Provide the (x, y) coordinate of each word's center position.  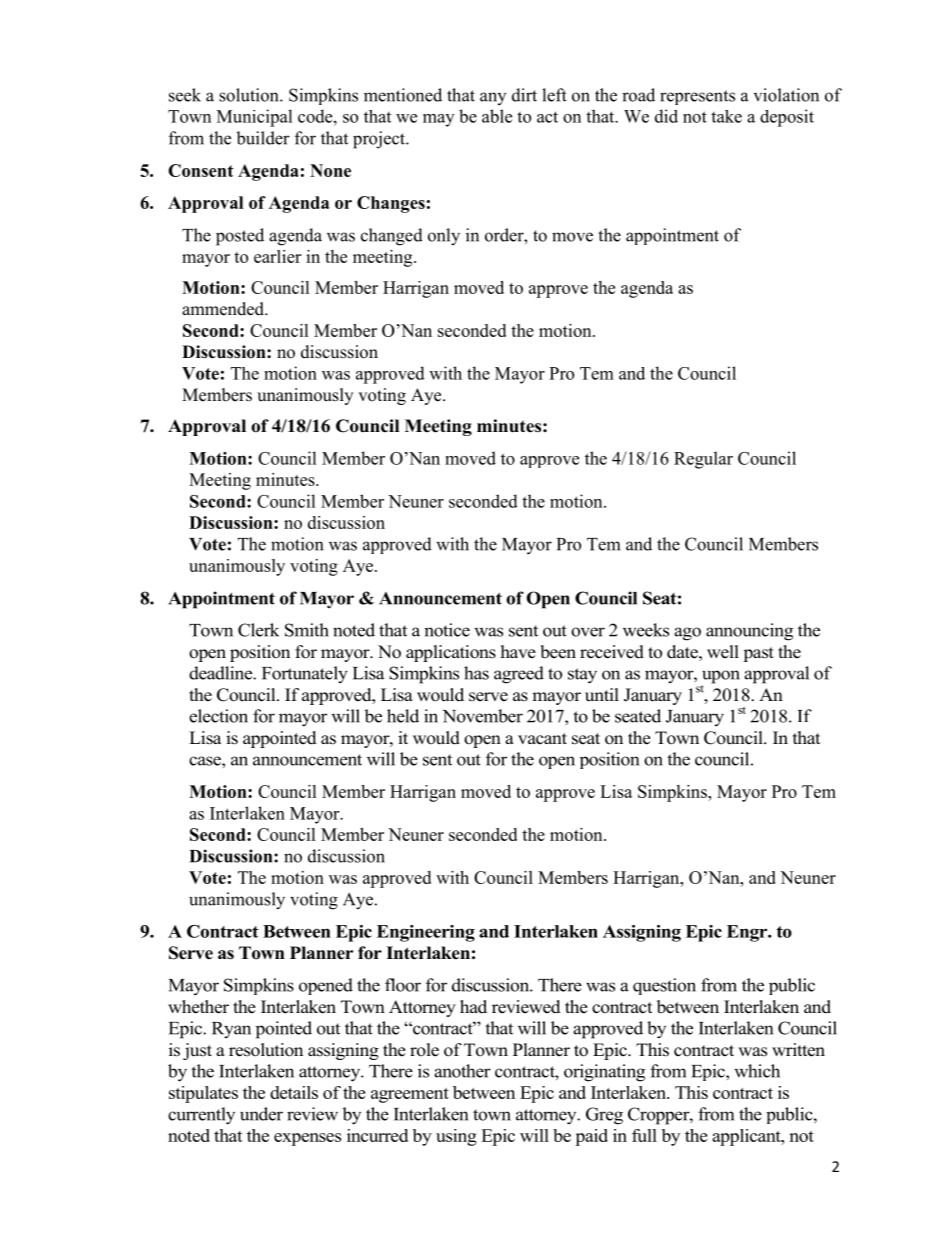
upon (721, 678)
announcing (749, 632)
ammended (224, 309)
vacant (542, 739)
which (757, 1071)
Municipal (255, 118)
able (497, 116)
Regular (703, 460)
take (726, 116)
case (206, 761)
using (456, 1137)
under (261, 1114)
